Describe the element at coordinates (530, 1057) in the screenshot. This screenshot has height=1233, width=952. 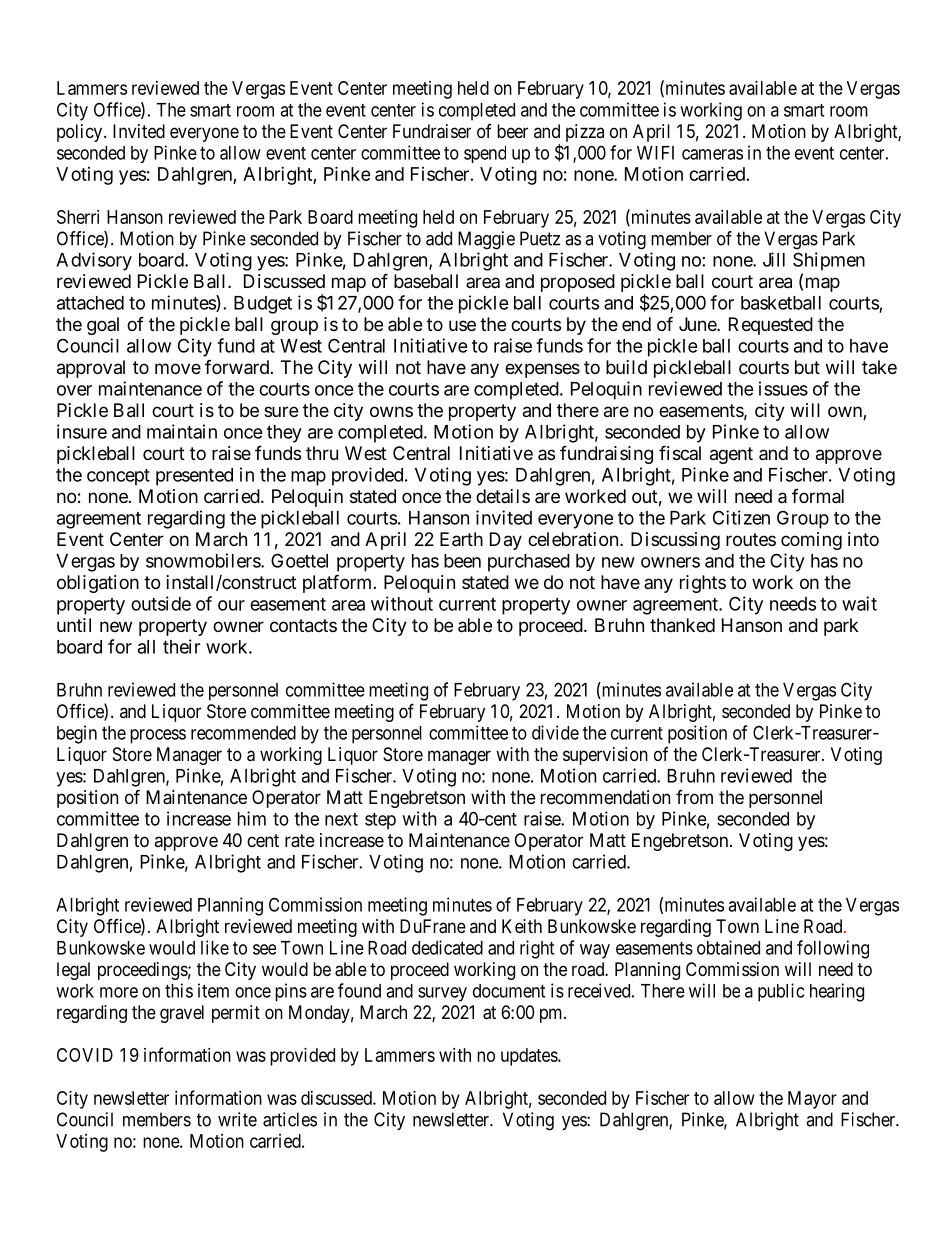
I see `updates` at that location.
